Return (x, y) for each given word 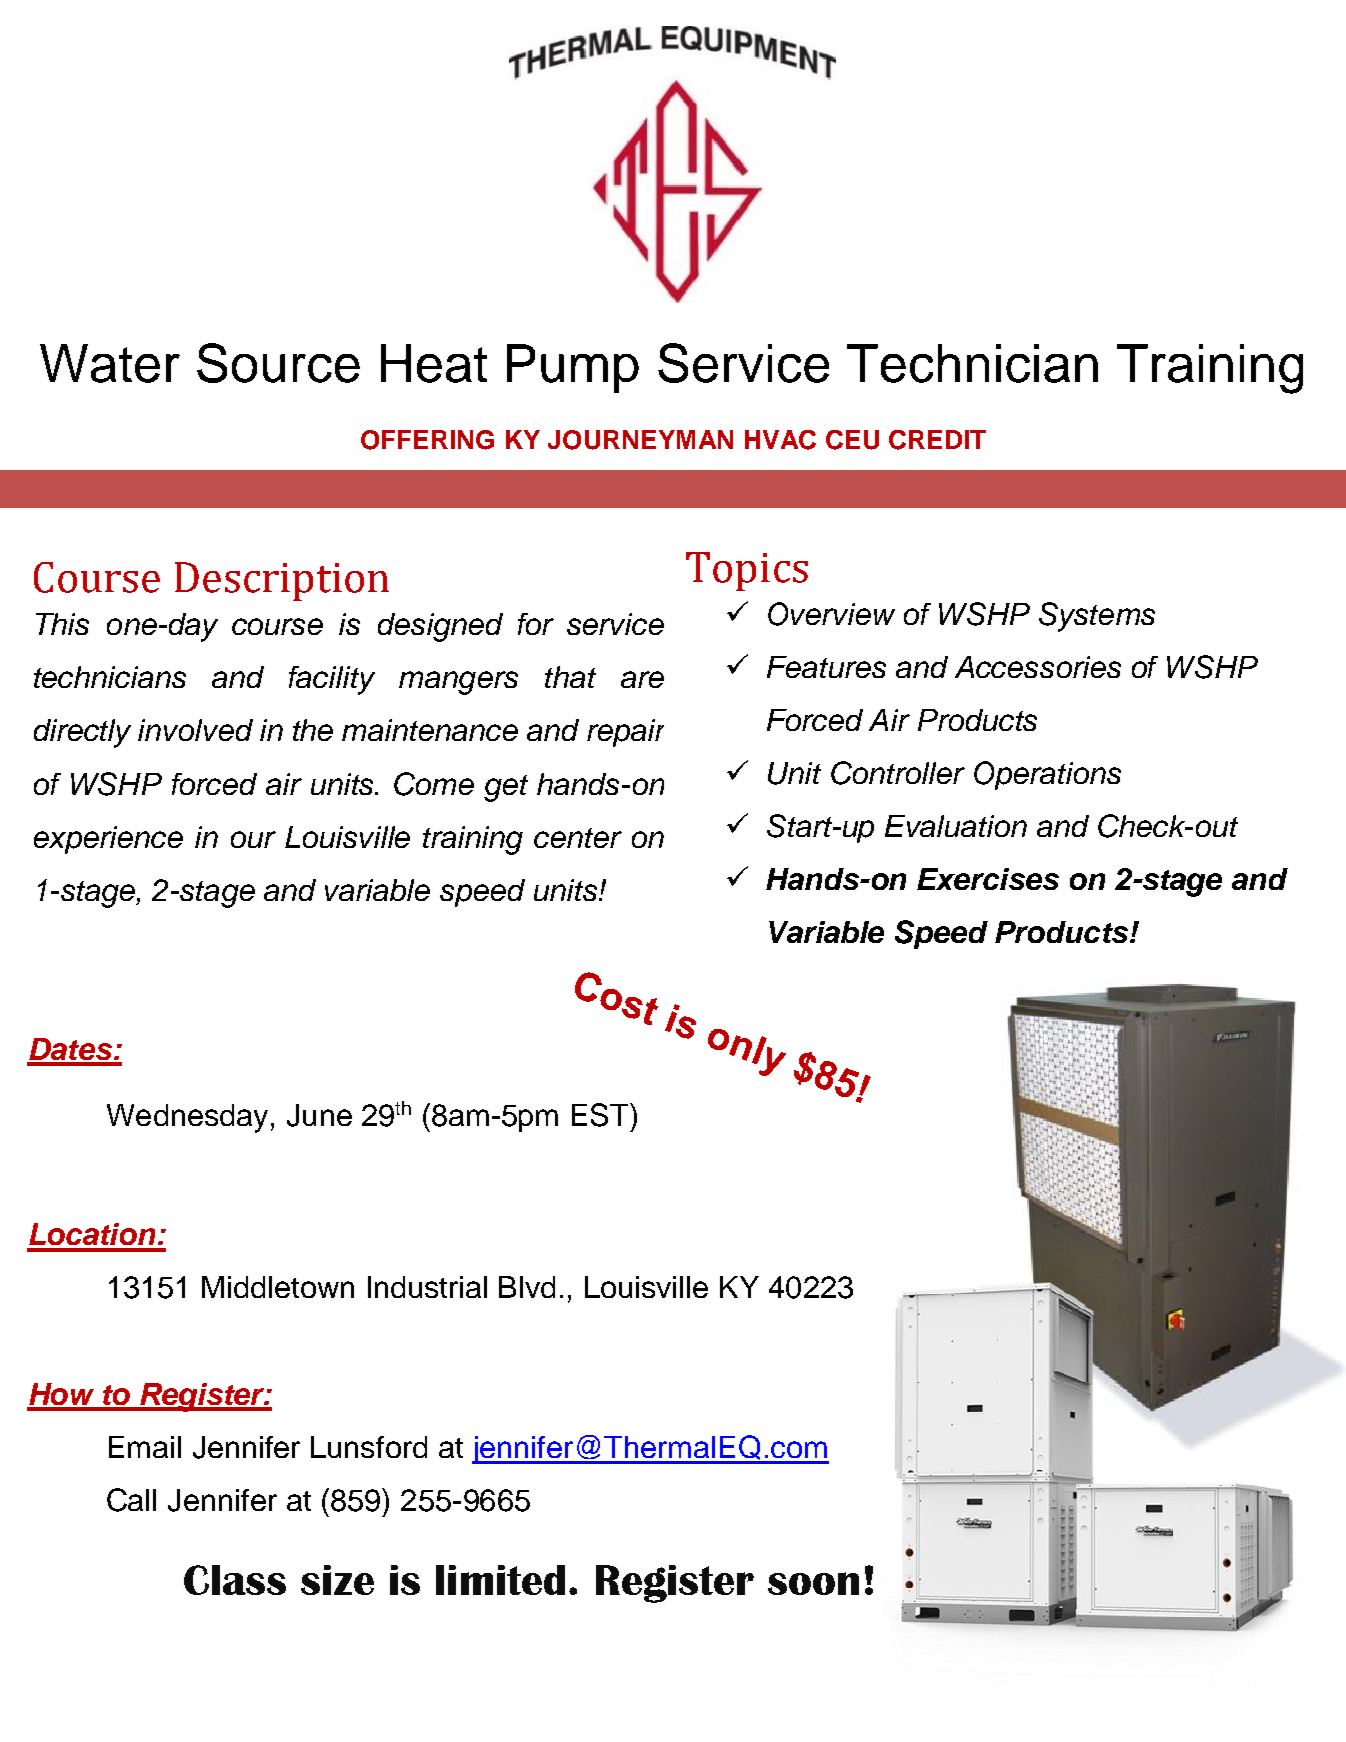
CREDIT (937, 440)
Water (110, 363)
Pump (573, 368)
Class (235, 1580)
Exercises (988, 879)
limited (500, 1580)
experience (108, 840)
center (578, 838)
